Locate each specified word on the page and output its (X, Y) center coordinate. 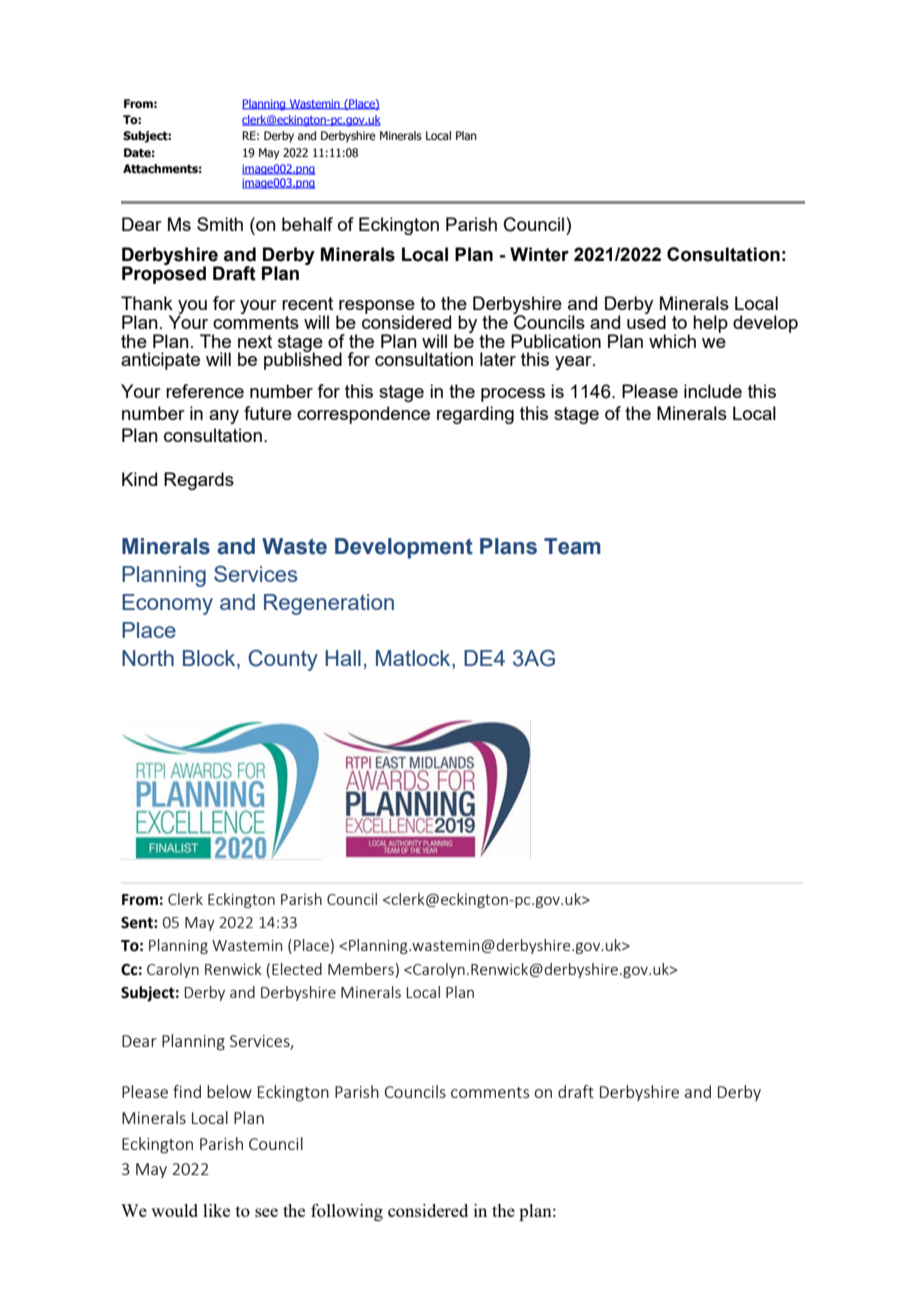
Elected (297, 969)
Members (361, 969)
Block (210, 659)
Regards (199, 481)
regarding (475, 415)
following (347, 1212)
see (266, 1212)
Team (572, 546)
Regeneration (329, 604)
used (646, 321)
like (216, 1210)
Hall (343, 658)
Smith (220, 224)
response (376, 308)
